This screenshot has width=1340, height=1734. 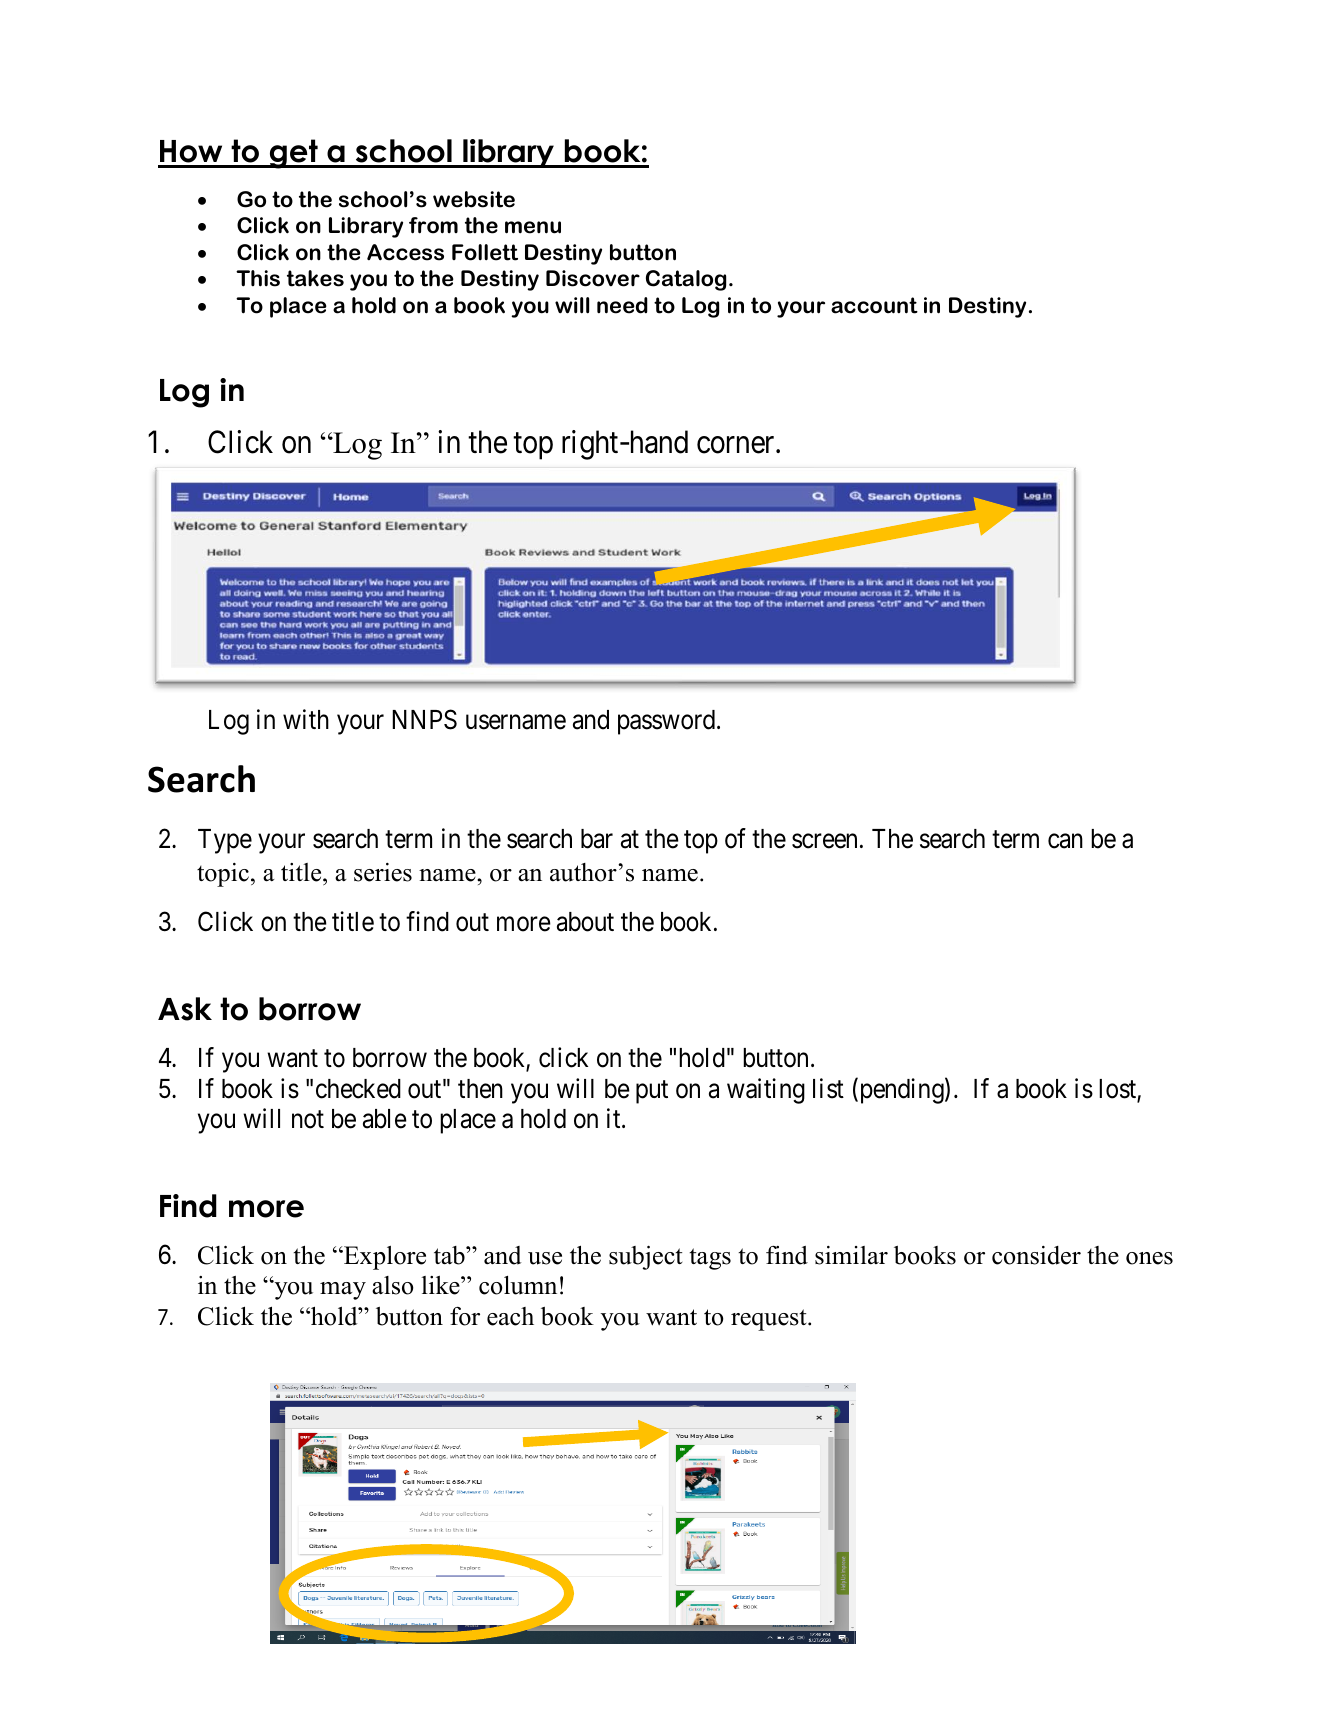 What do you see at coordinates (645, 1257) in the screenshot?
I see `subject` at bounding box center [645, 1257].
